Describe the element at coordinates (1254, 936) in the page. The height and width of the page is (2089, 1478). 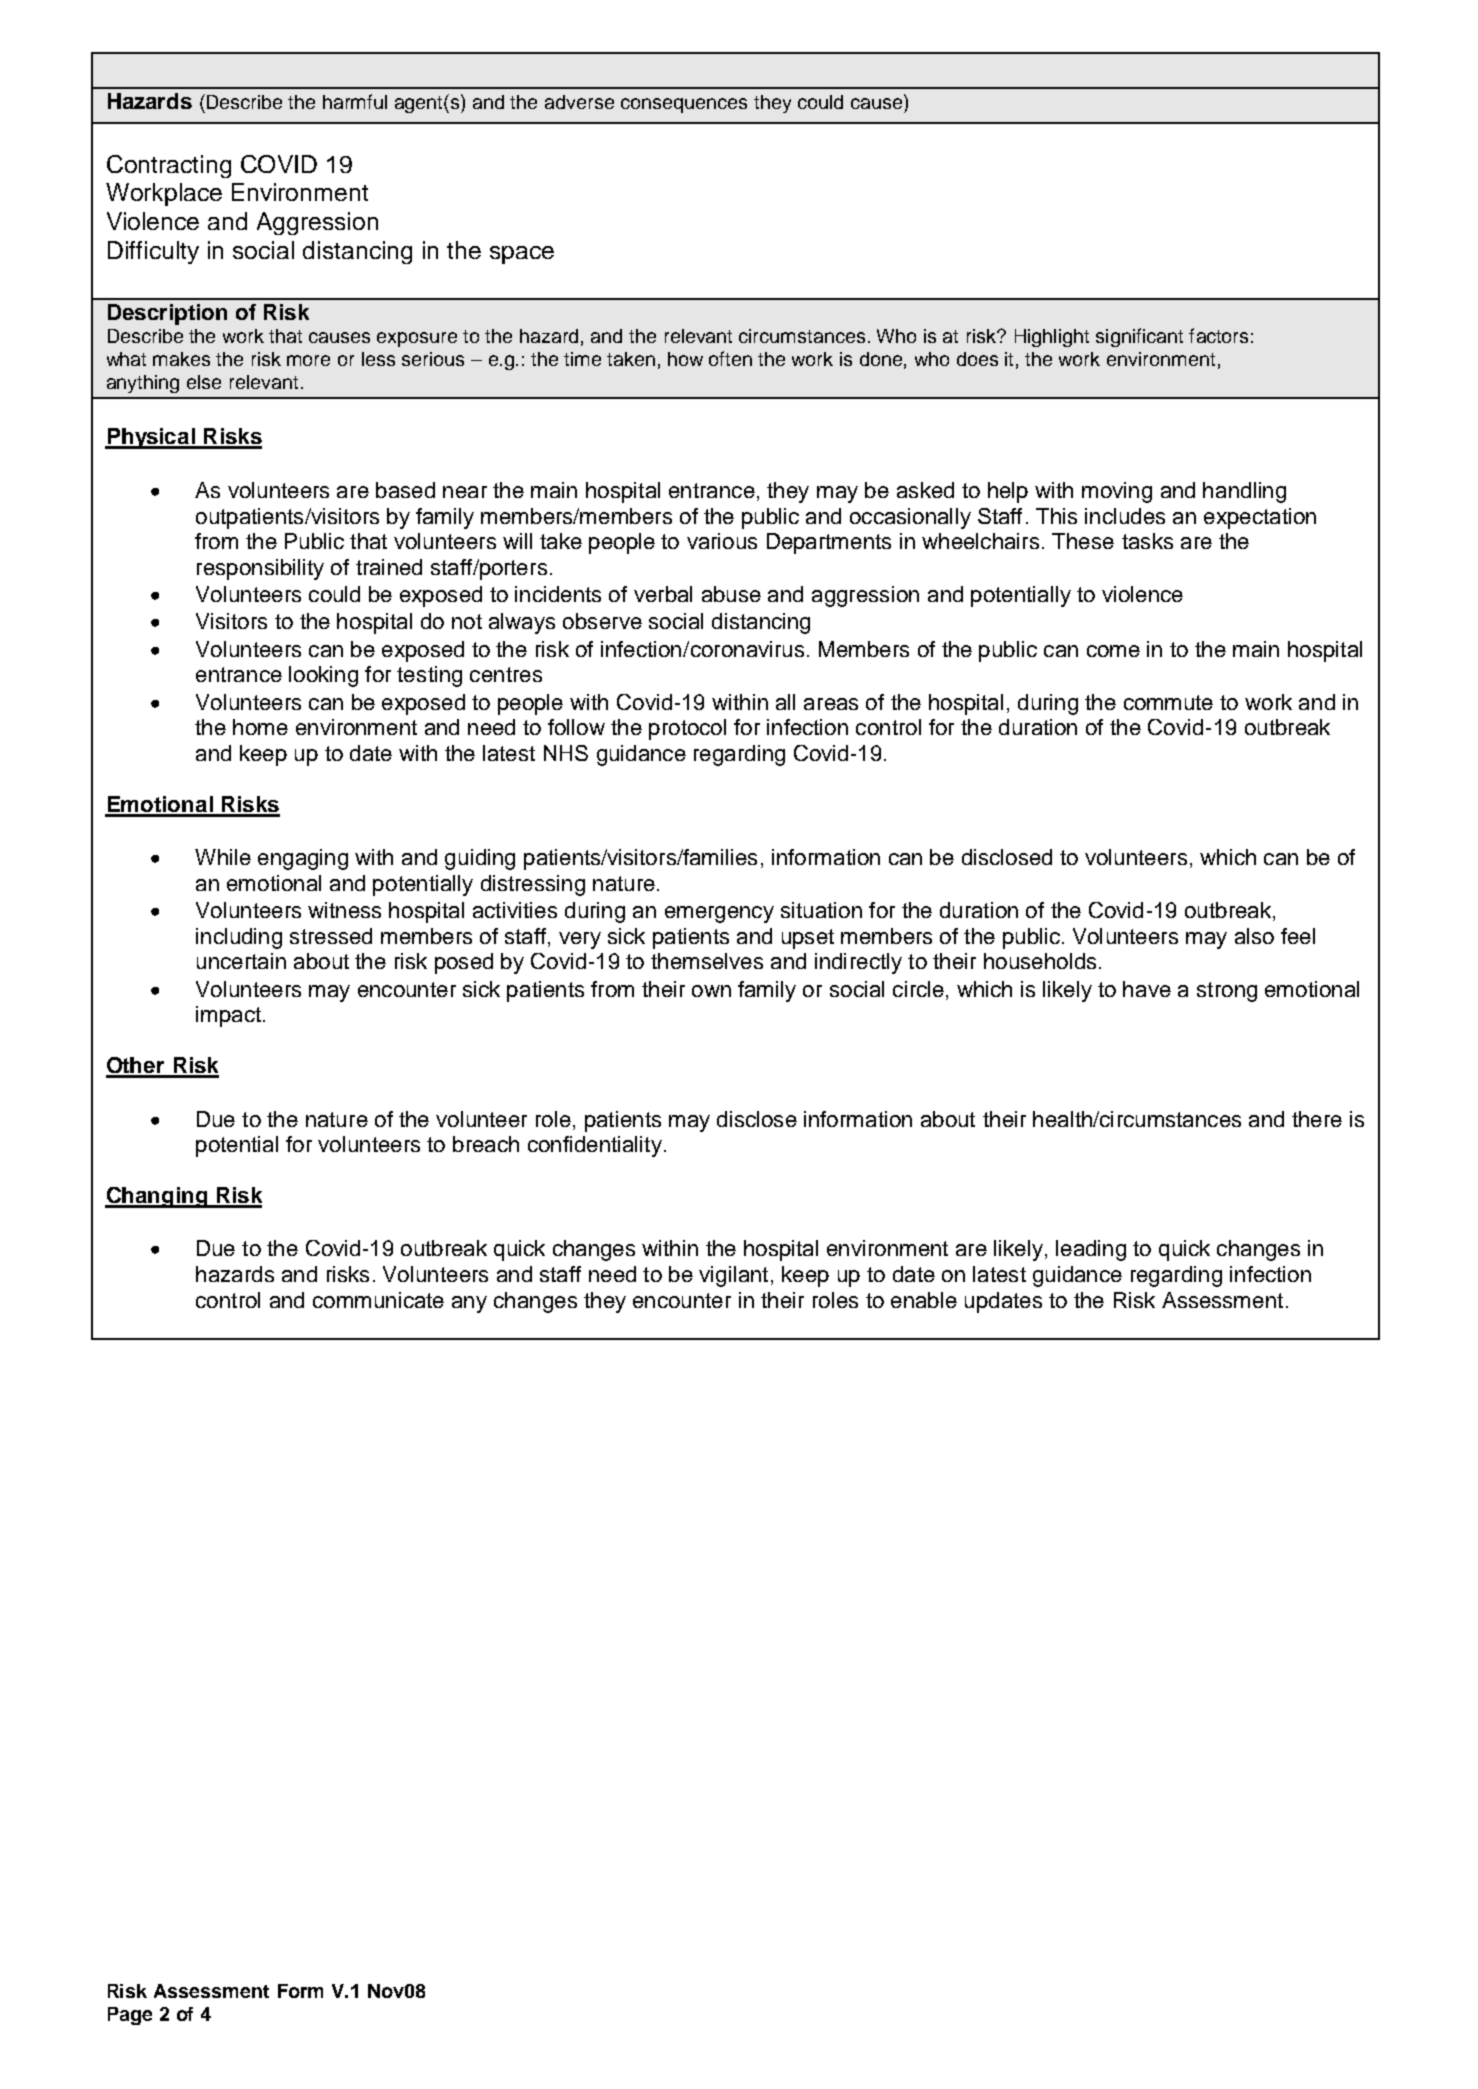
I see `also` at that location.
